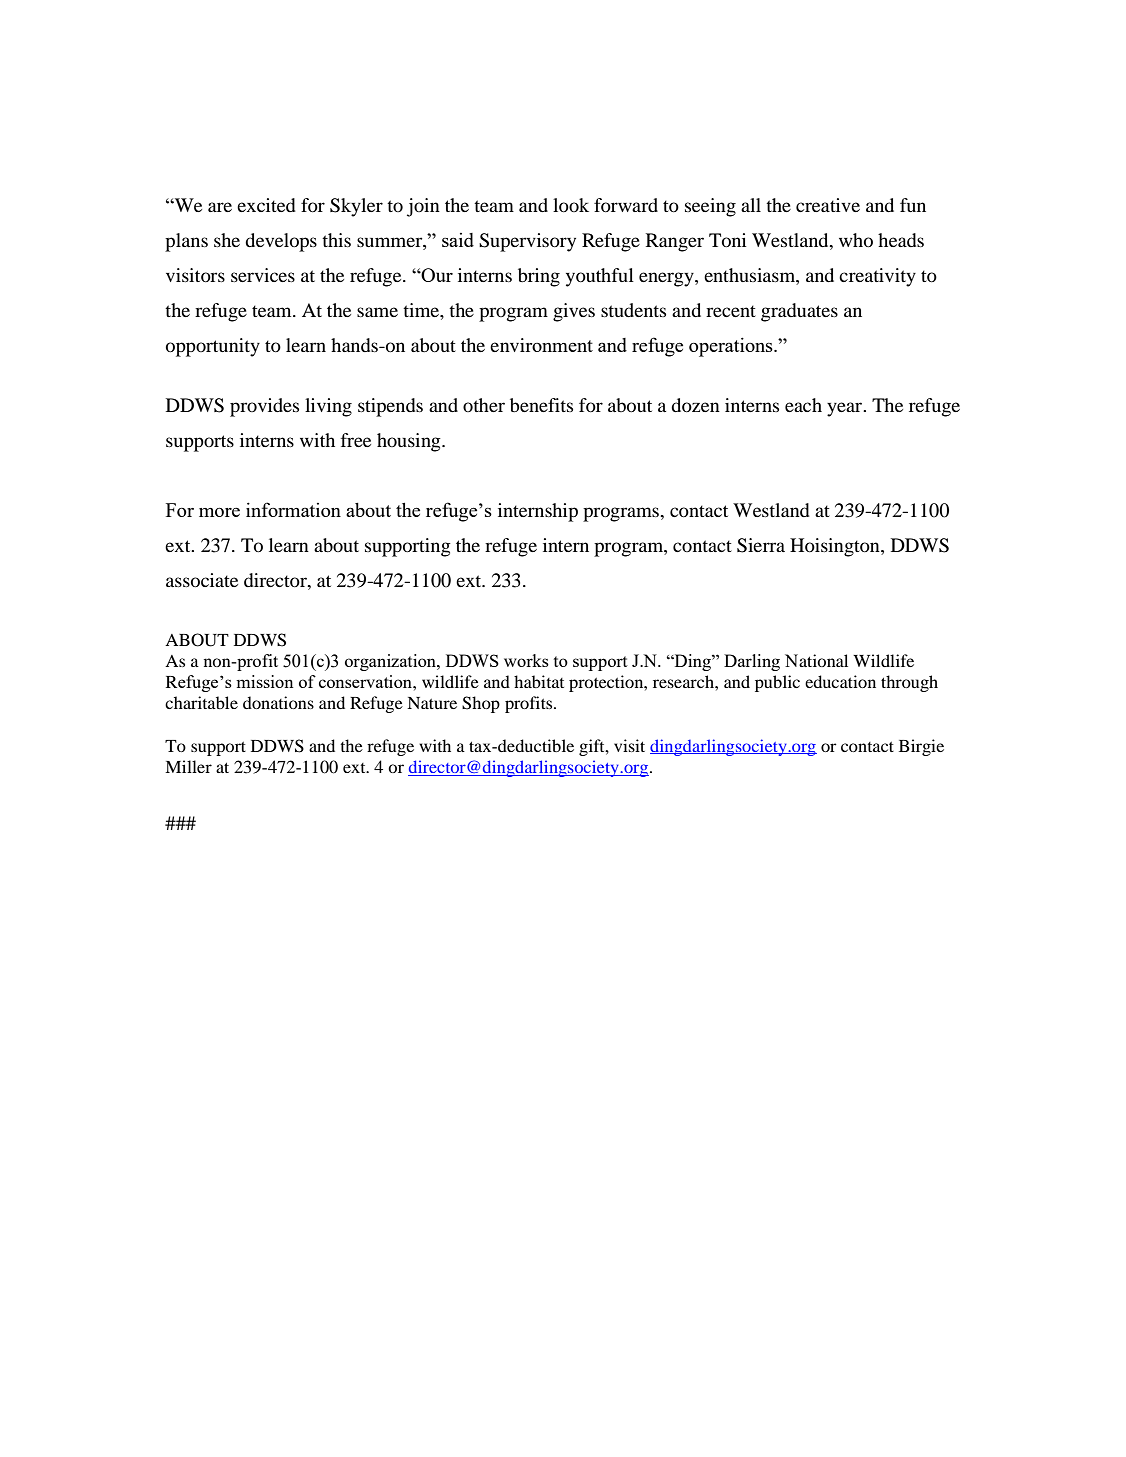  I want to click on environment, so click(541, 345).
